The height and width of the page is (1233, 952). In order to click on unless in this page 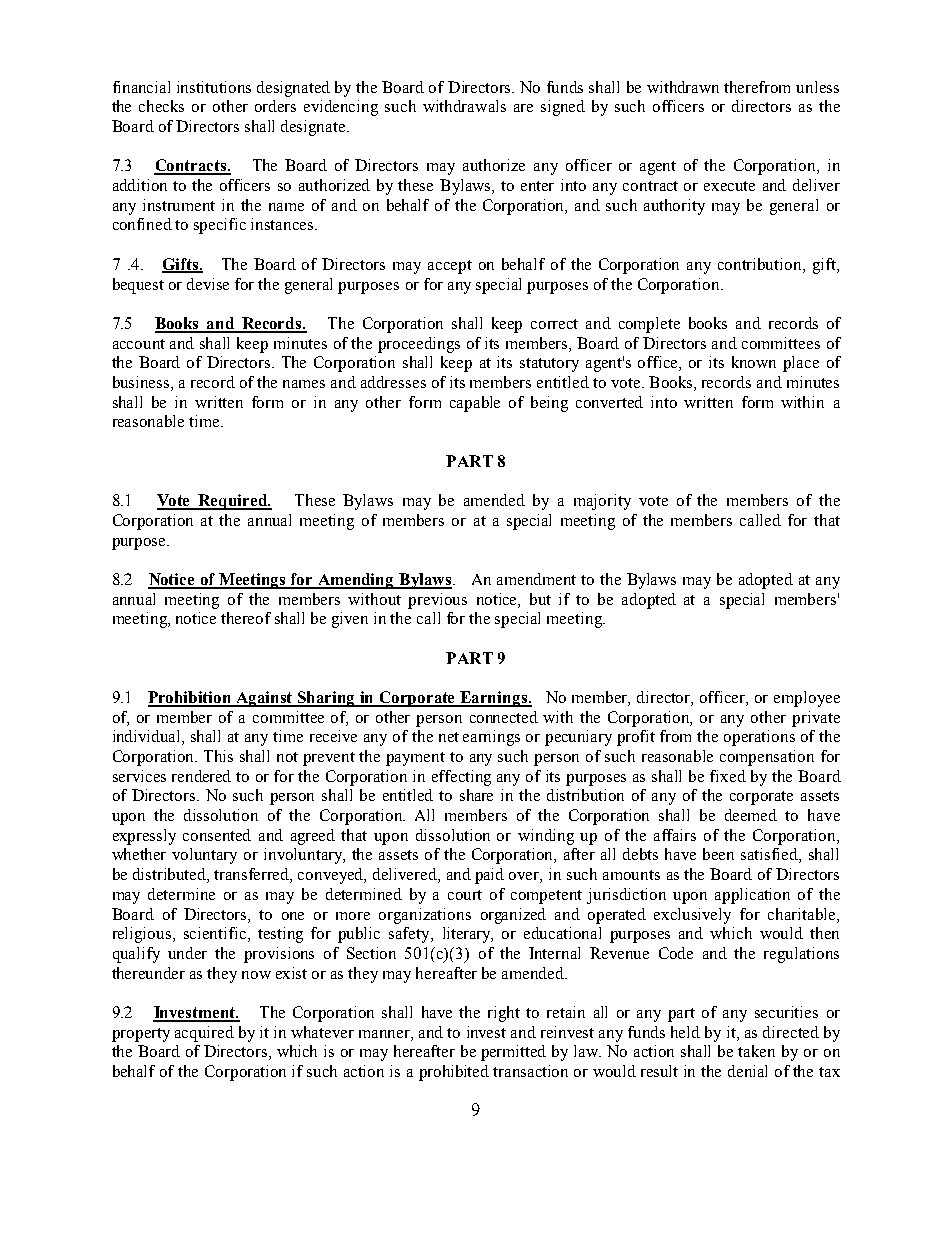, I will do `click(817, 87)`.
